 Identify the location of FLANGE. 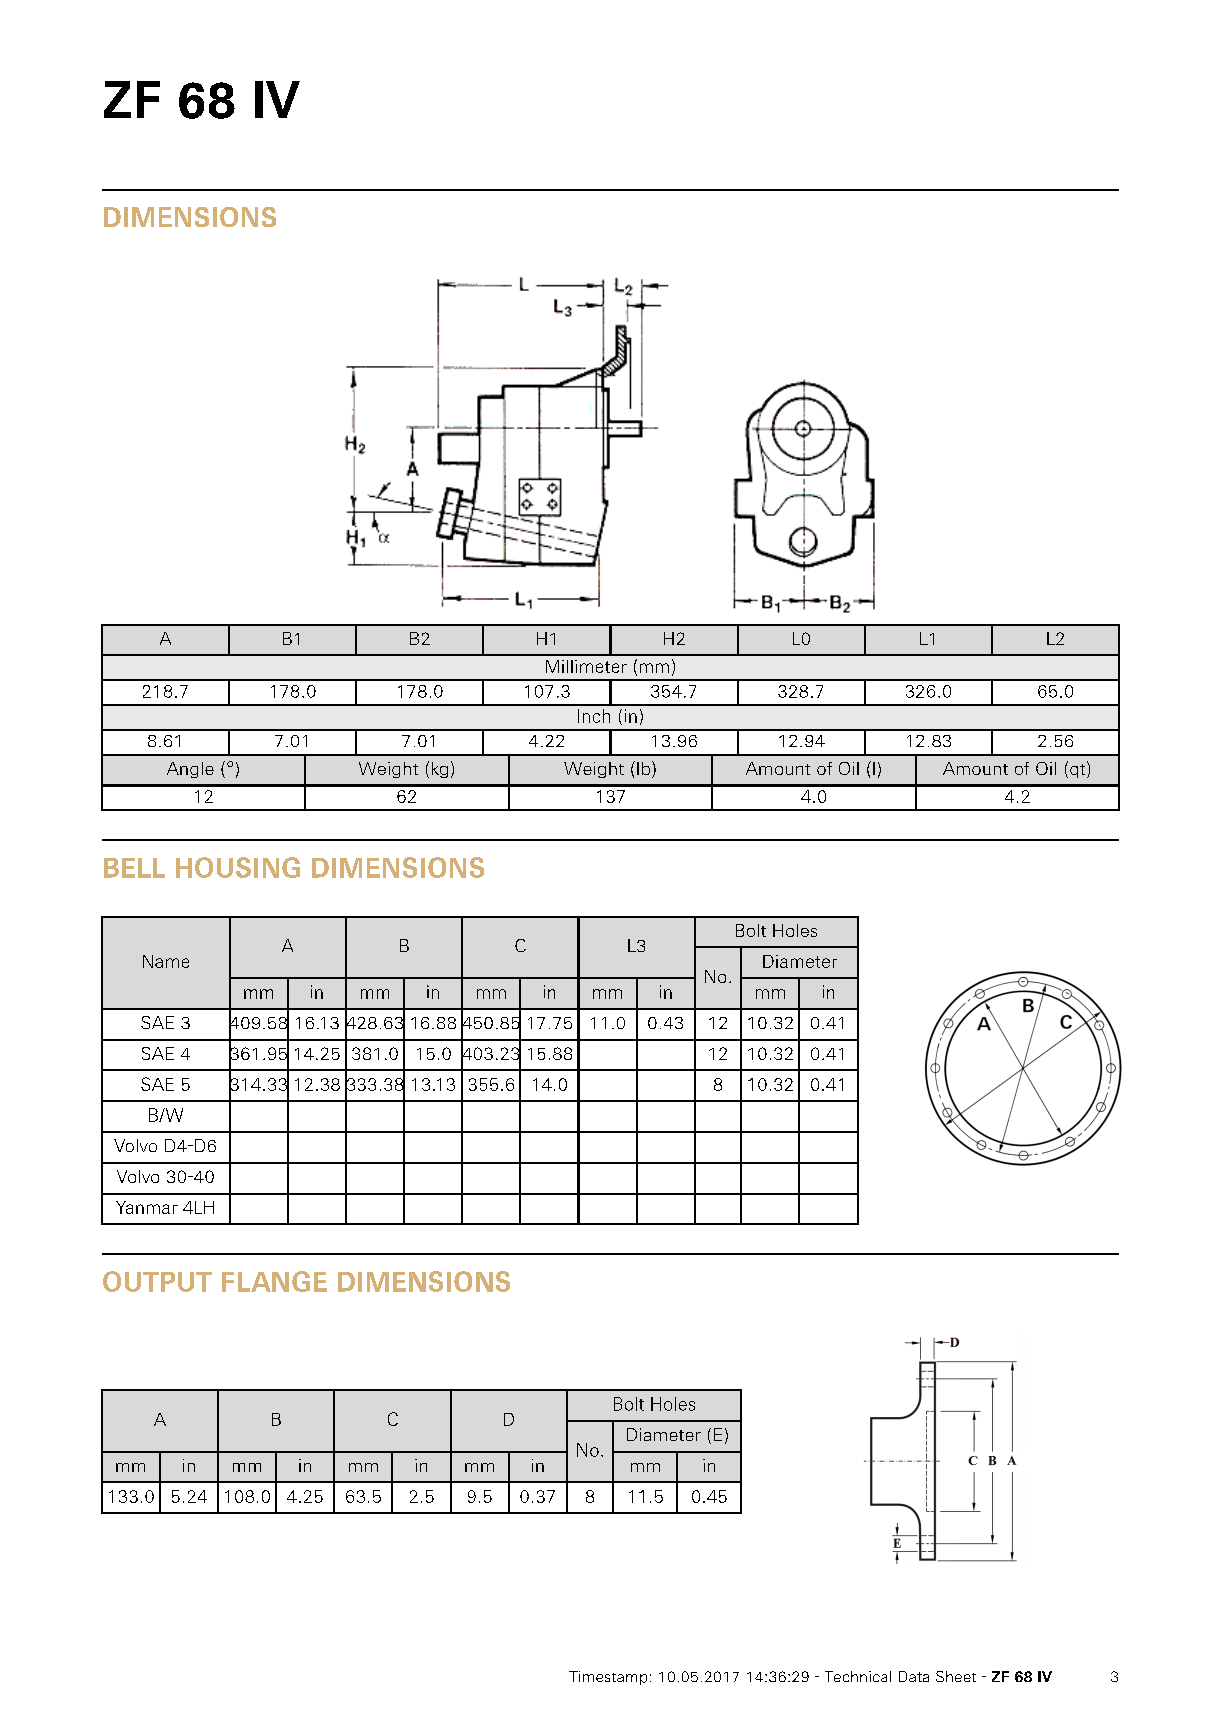
(274, 1281).
